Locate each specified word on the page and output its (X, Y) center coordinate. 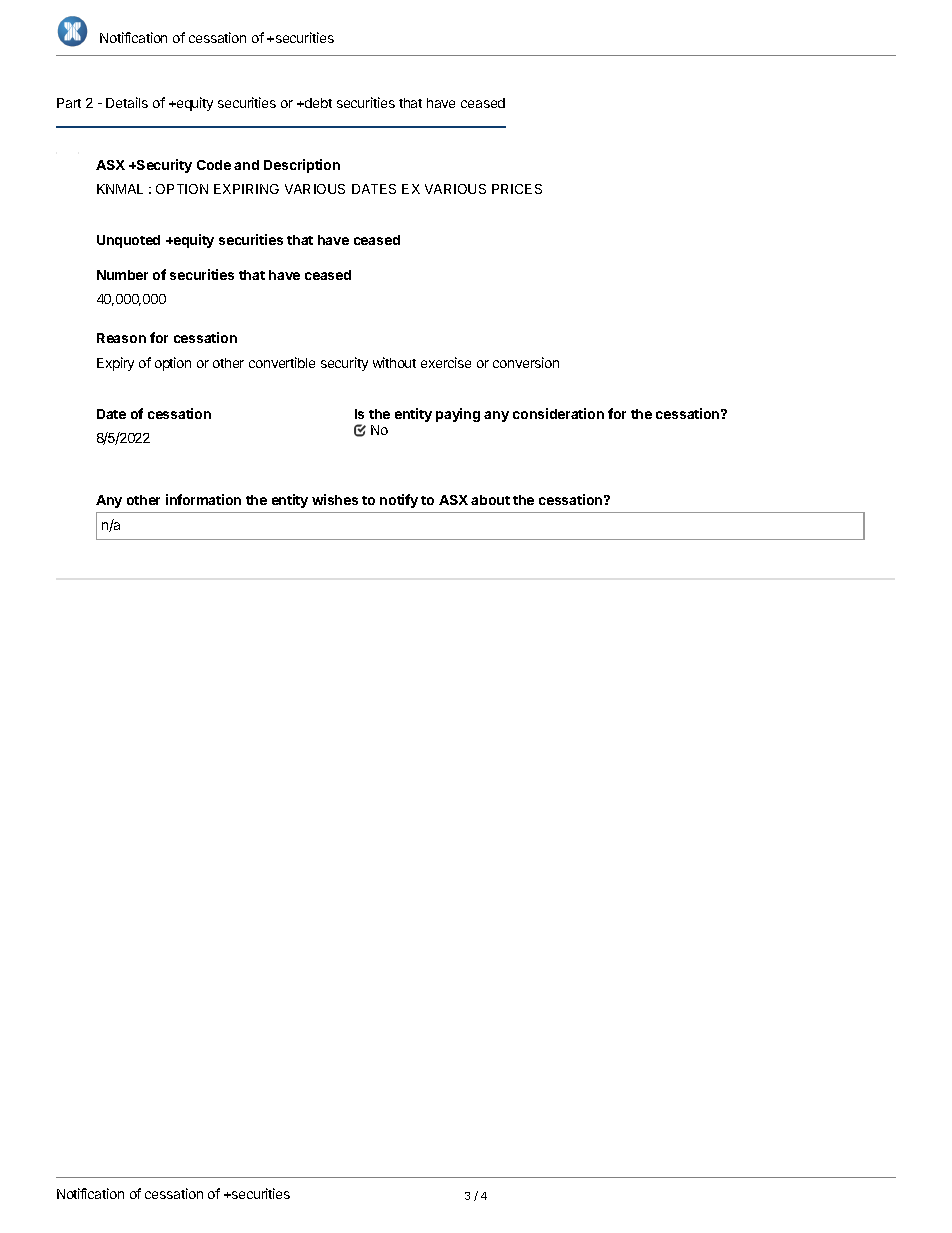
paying (458, 415)
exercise (446, 362)
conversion (526, 362)
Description (302, 166)
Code (214, 165)
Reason (121, 338)
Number (122, 275)
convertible (282, 362)
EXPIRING (246, 189)
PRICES (517, 189)
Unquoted (128, 241)
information (203, 499)
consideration (558, 413)
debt (317, 103)
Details (127, 102)
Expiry (115, 364)
